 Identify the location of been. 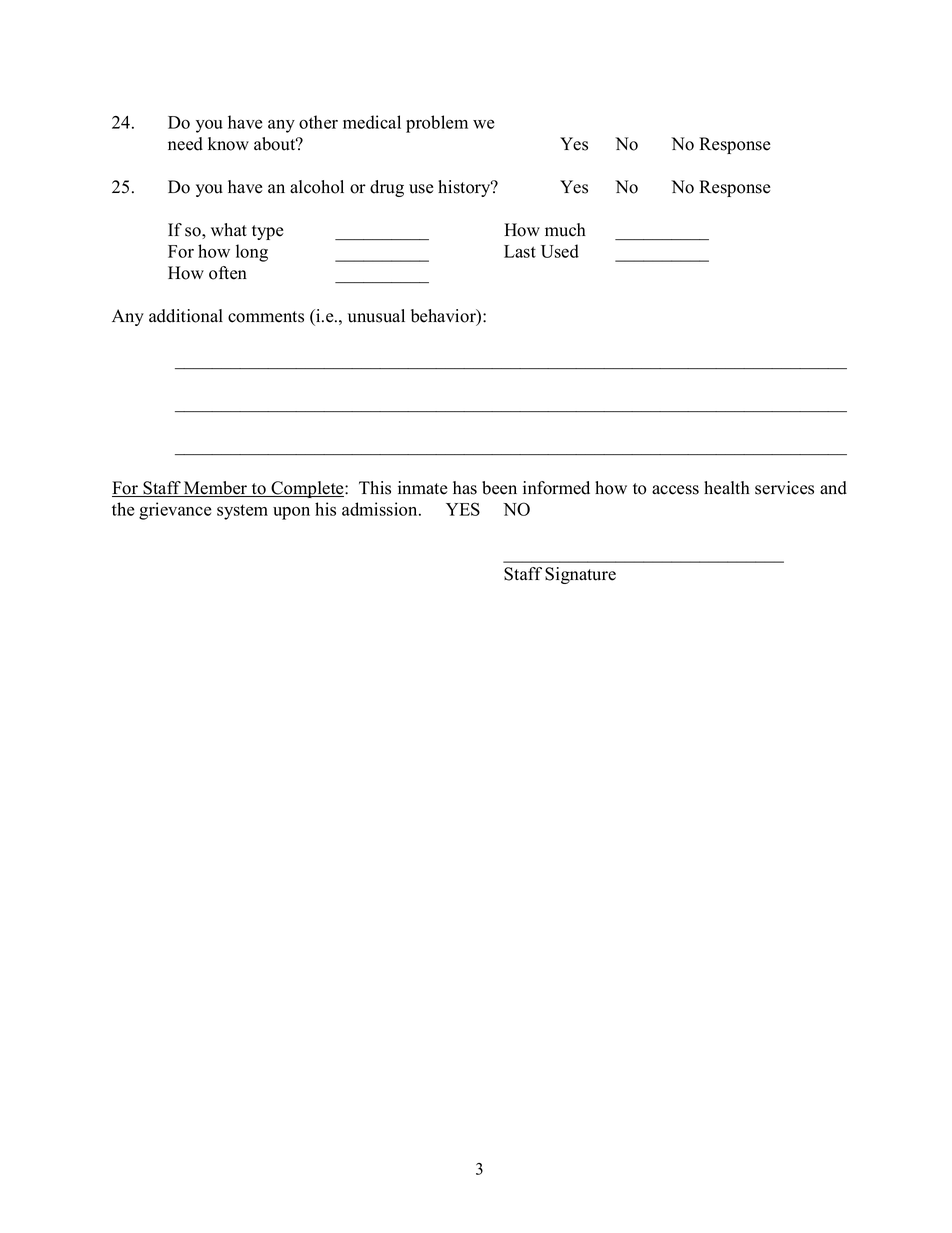
(499, 488).
